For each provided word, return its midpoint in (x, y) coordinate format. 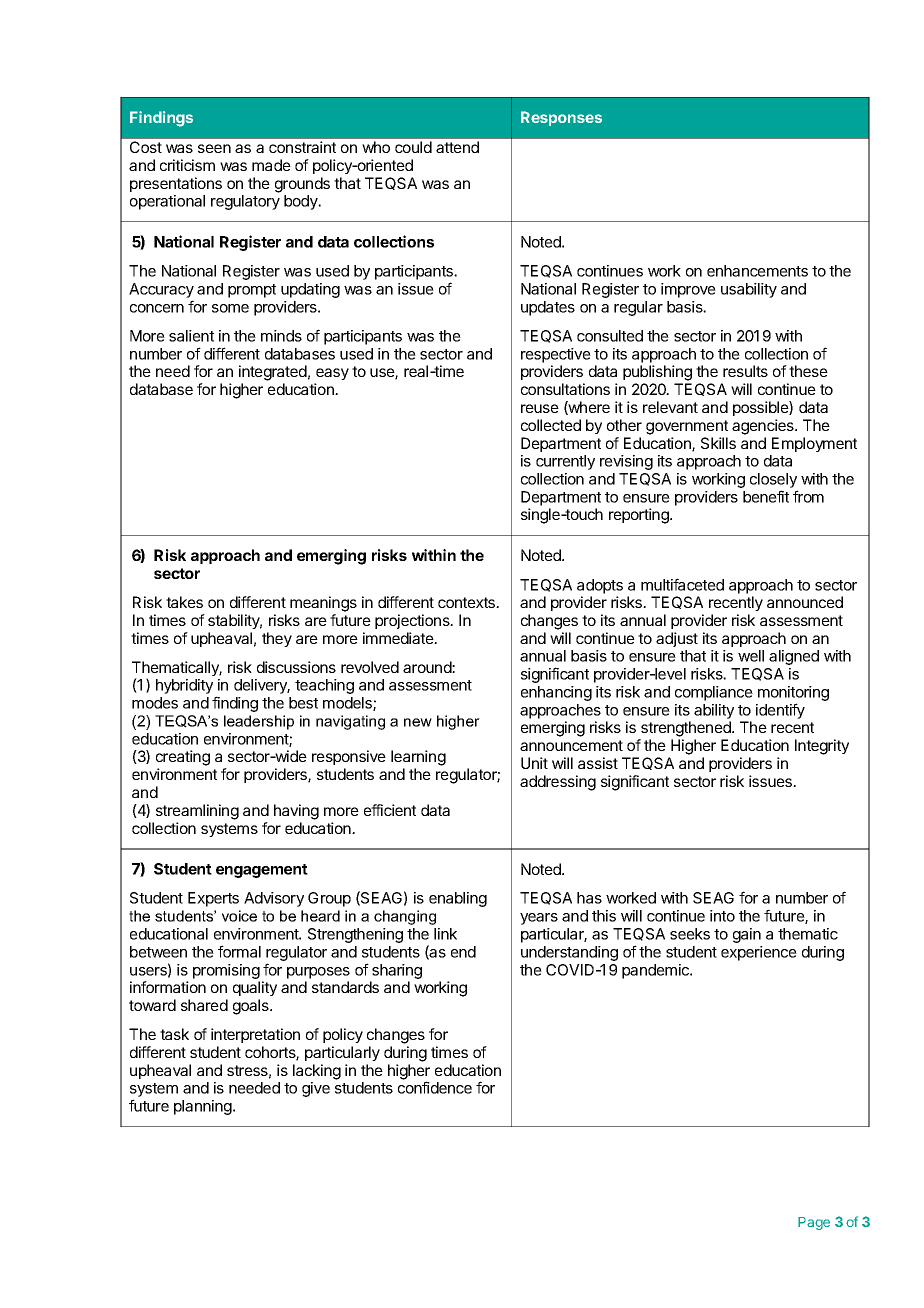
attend (457, 147)
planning (204, 1107)
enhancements (757, 271)
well (751, 656)
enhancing (556, 693)
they (277, 639)
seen (214, 148)
